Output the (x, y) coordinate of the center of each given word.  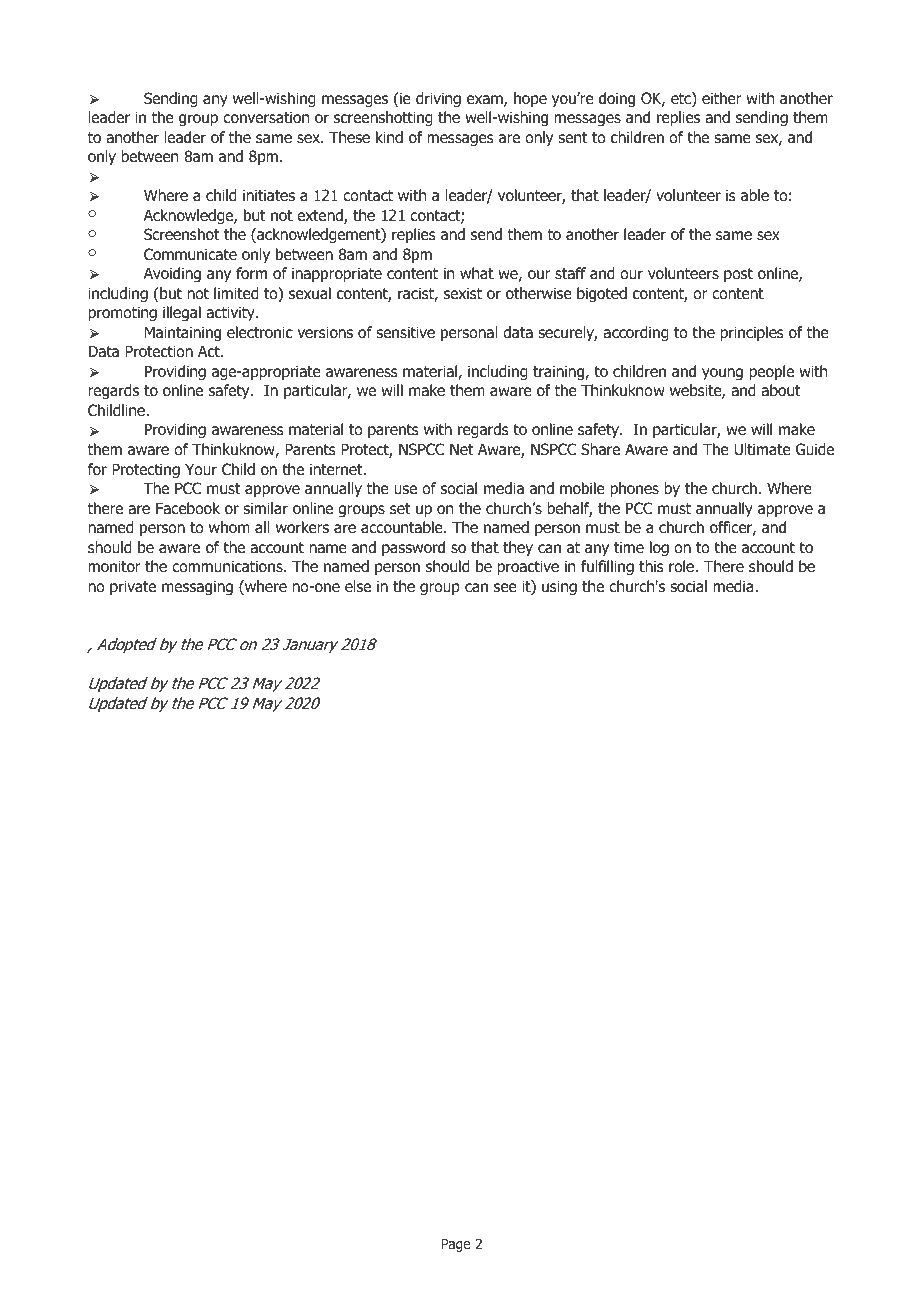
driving (438, 99)
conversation (266, 117)
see (505, 587)
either (722, 98)
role (682, 566)
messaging (197, 587)
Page (456, 1245)
